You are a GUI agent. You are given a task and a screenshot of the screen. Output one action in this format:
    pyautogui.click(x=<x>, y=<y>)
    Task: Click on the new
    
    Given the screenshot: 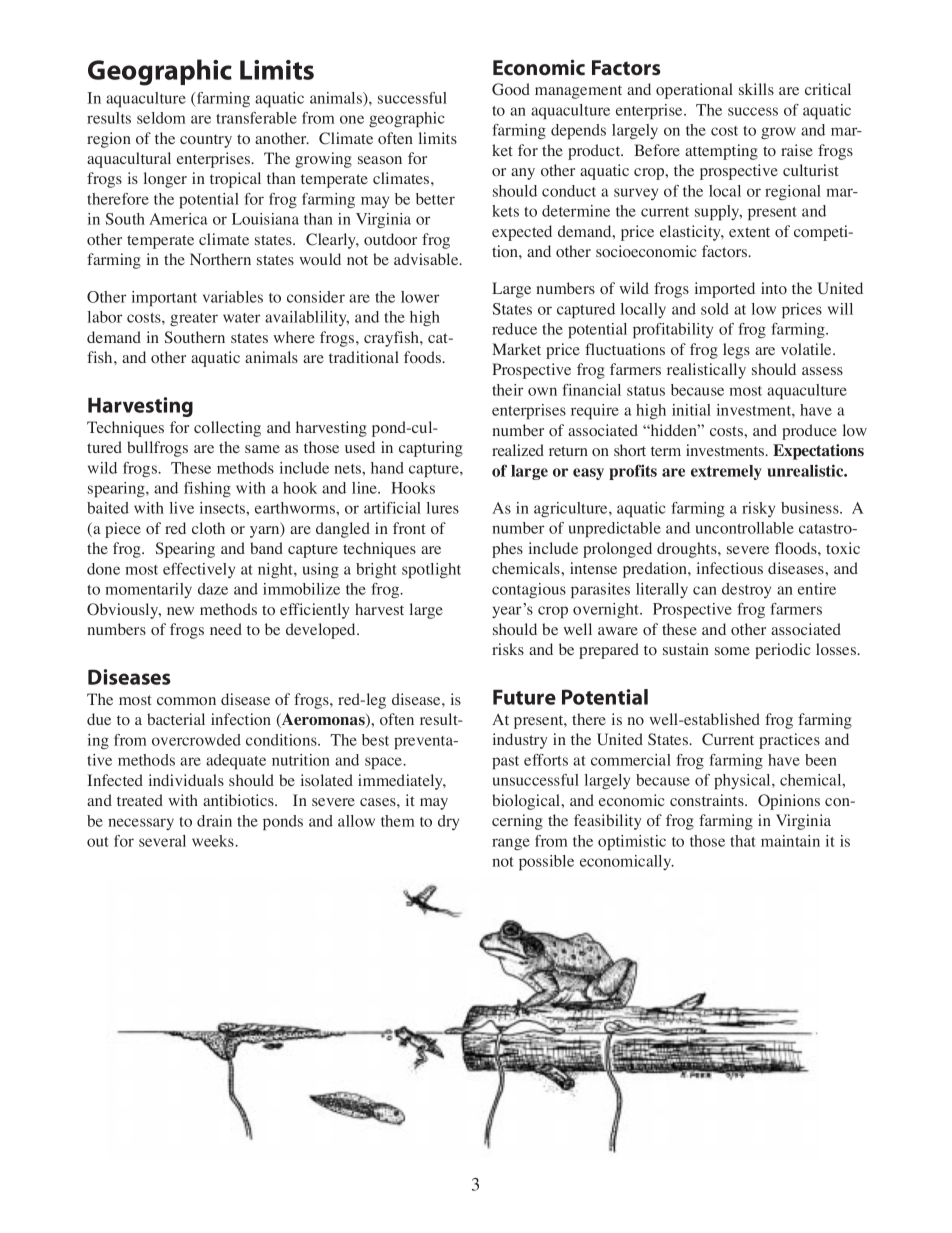 What is the action you would take?
    pyautogui.click(x=180, y=611)
